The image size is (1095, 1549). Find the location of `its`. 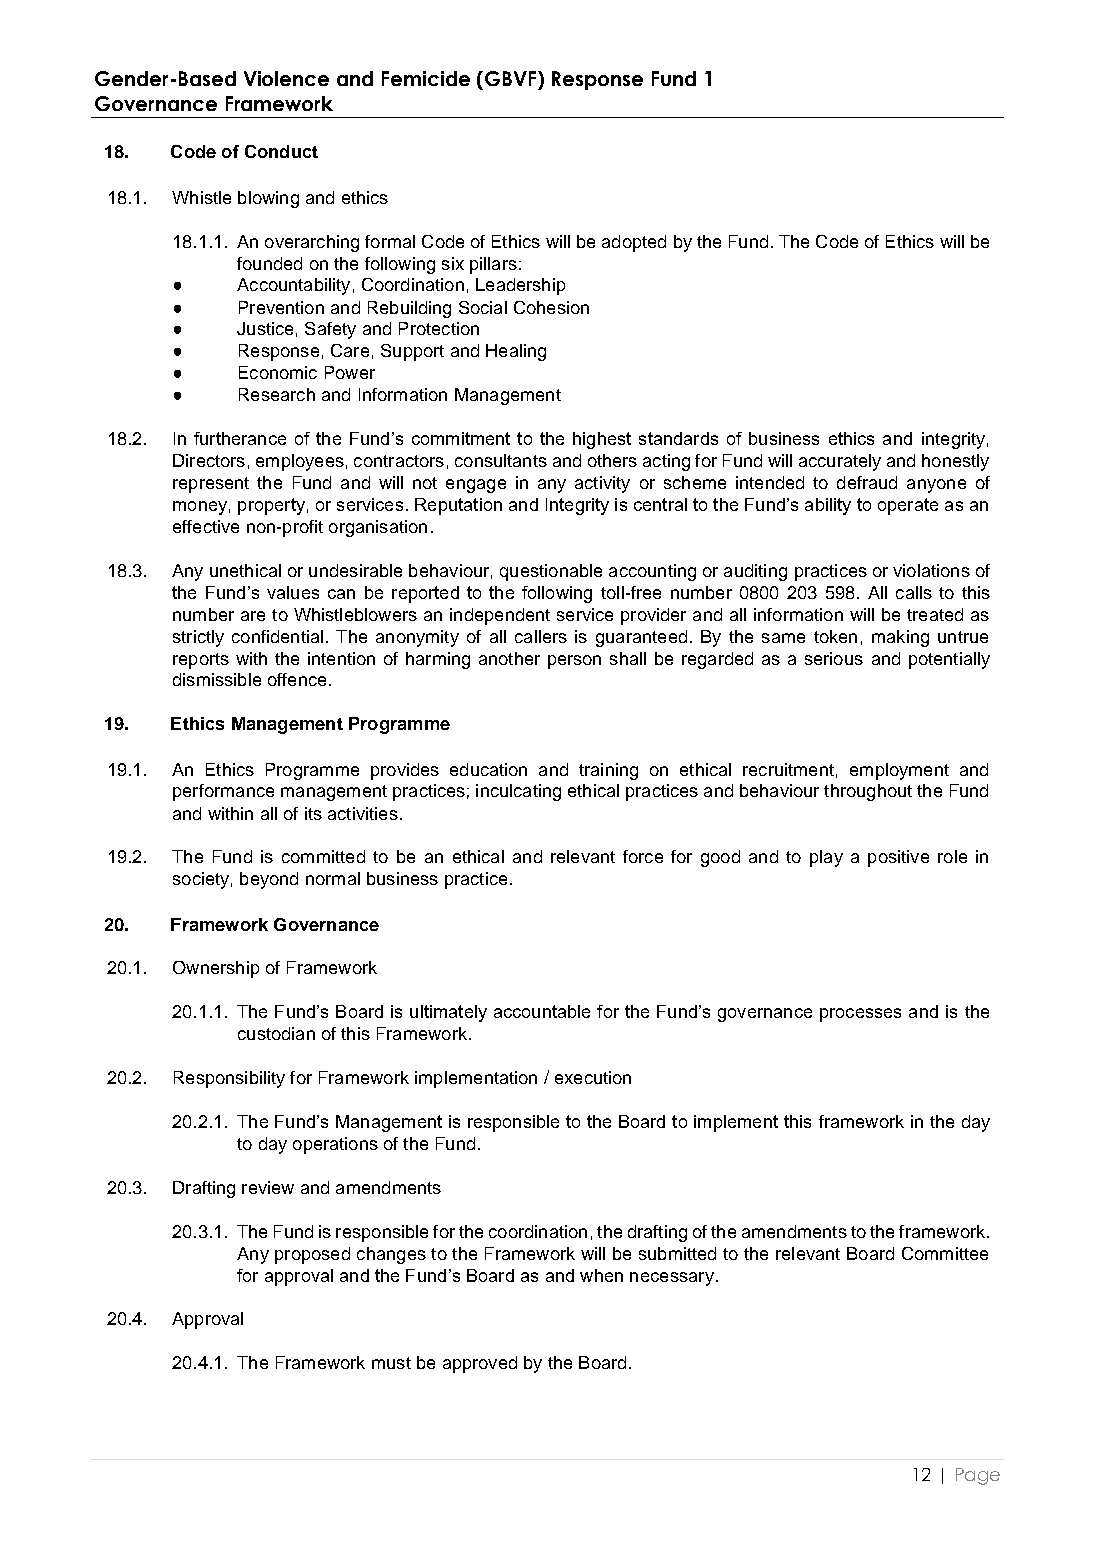

its is located at coordinates (313, 813).
